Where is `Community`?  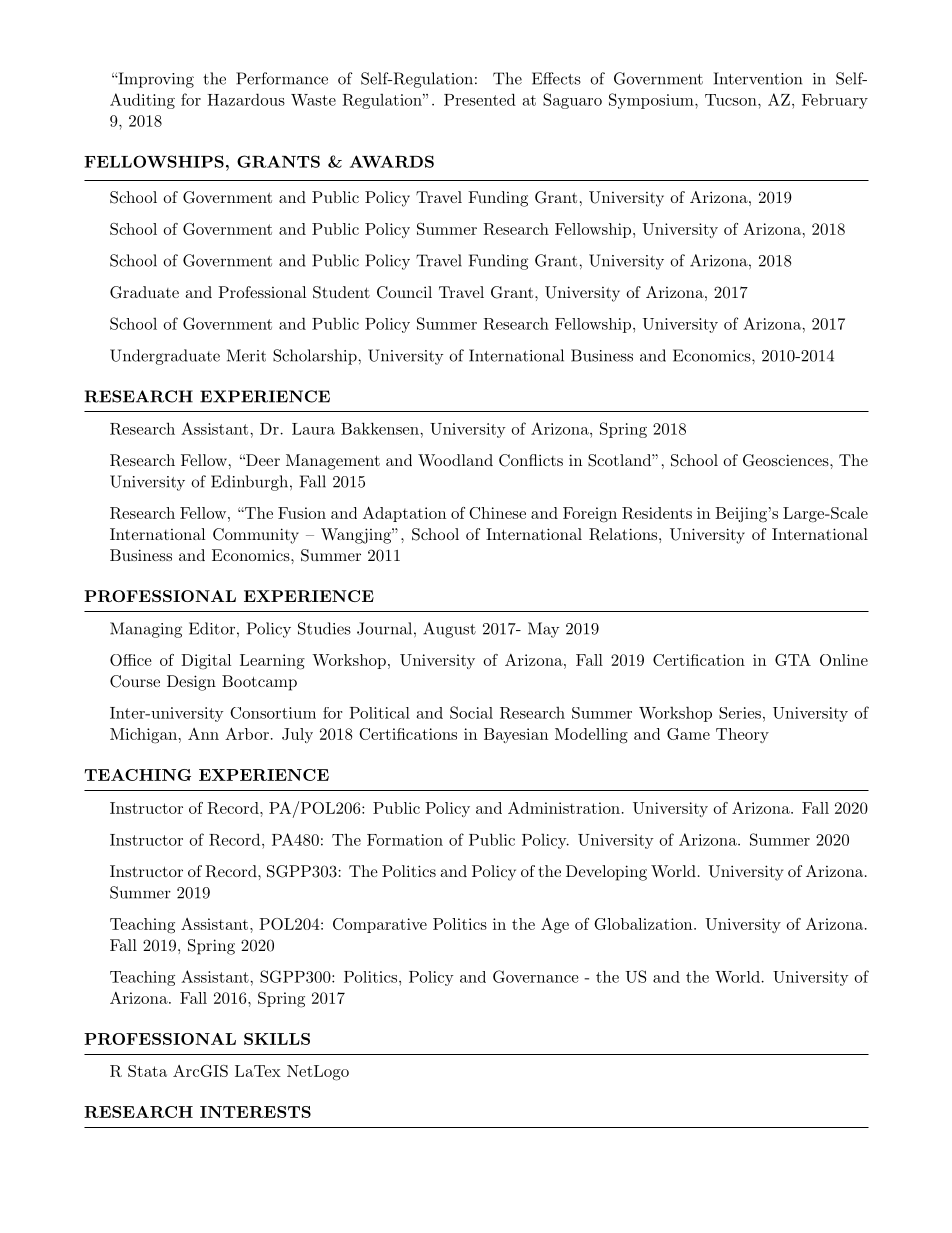
Community is located at coordinates (256, 536).
